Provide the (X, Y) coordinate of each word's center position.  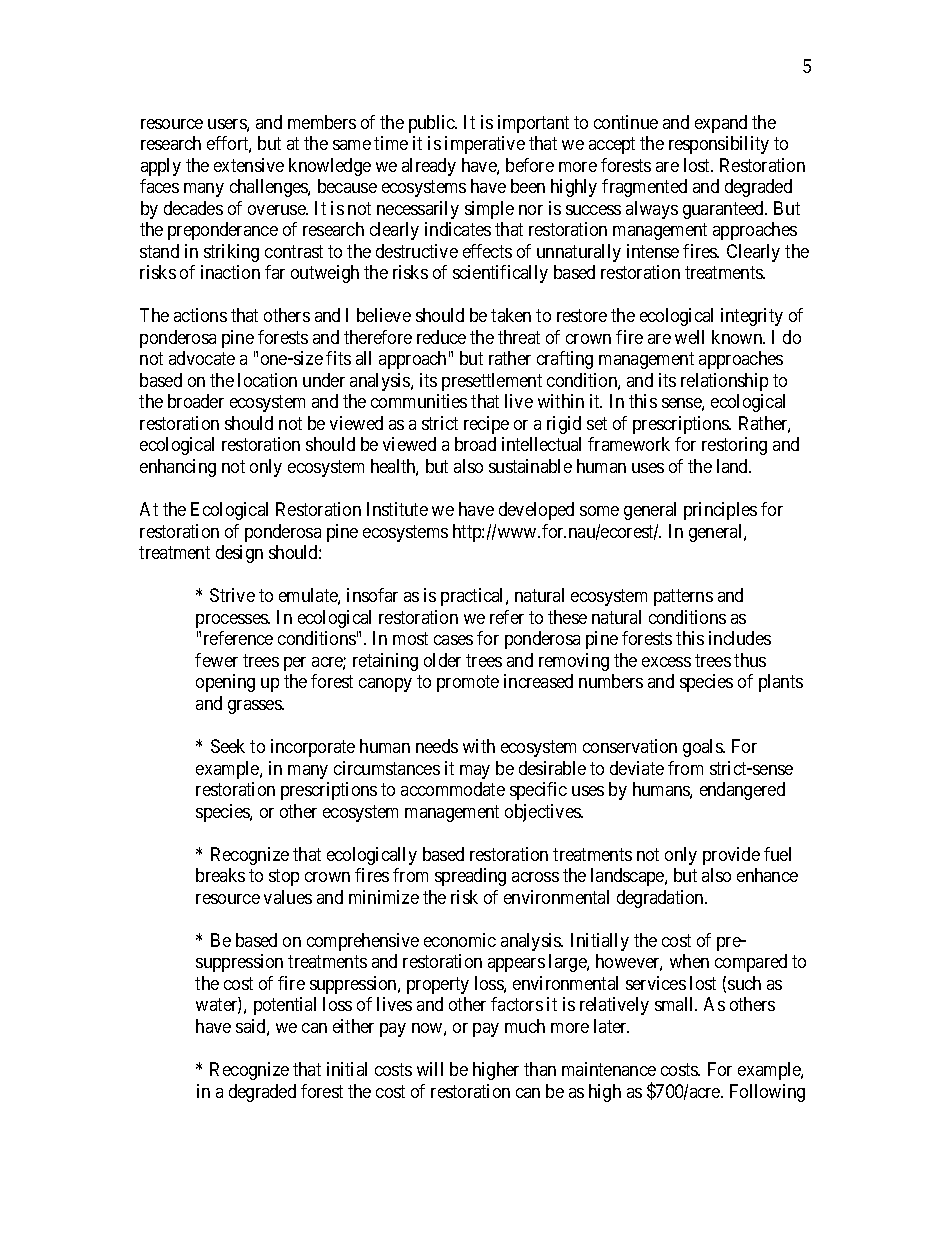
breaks (220, 875)
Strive (232, 595)
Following (767, 1093)
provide (731, 856)
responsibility (719, 145)
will (430, 1069)
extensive (249, 165)
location (267, 380)
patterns (683, 598)
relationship (724, 382)
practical (474, 597)
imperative (485, 145)
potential (285, 1006)
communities (419, 401)
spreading (470, 877)
